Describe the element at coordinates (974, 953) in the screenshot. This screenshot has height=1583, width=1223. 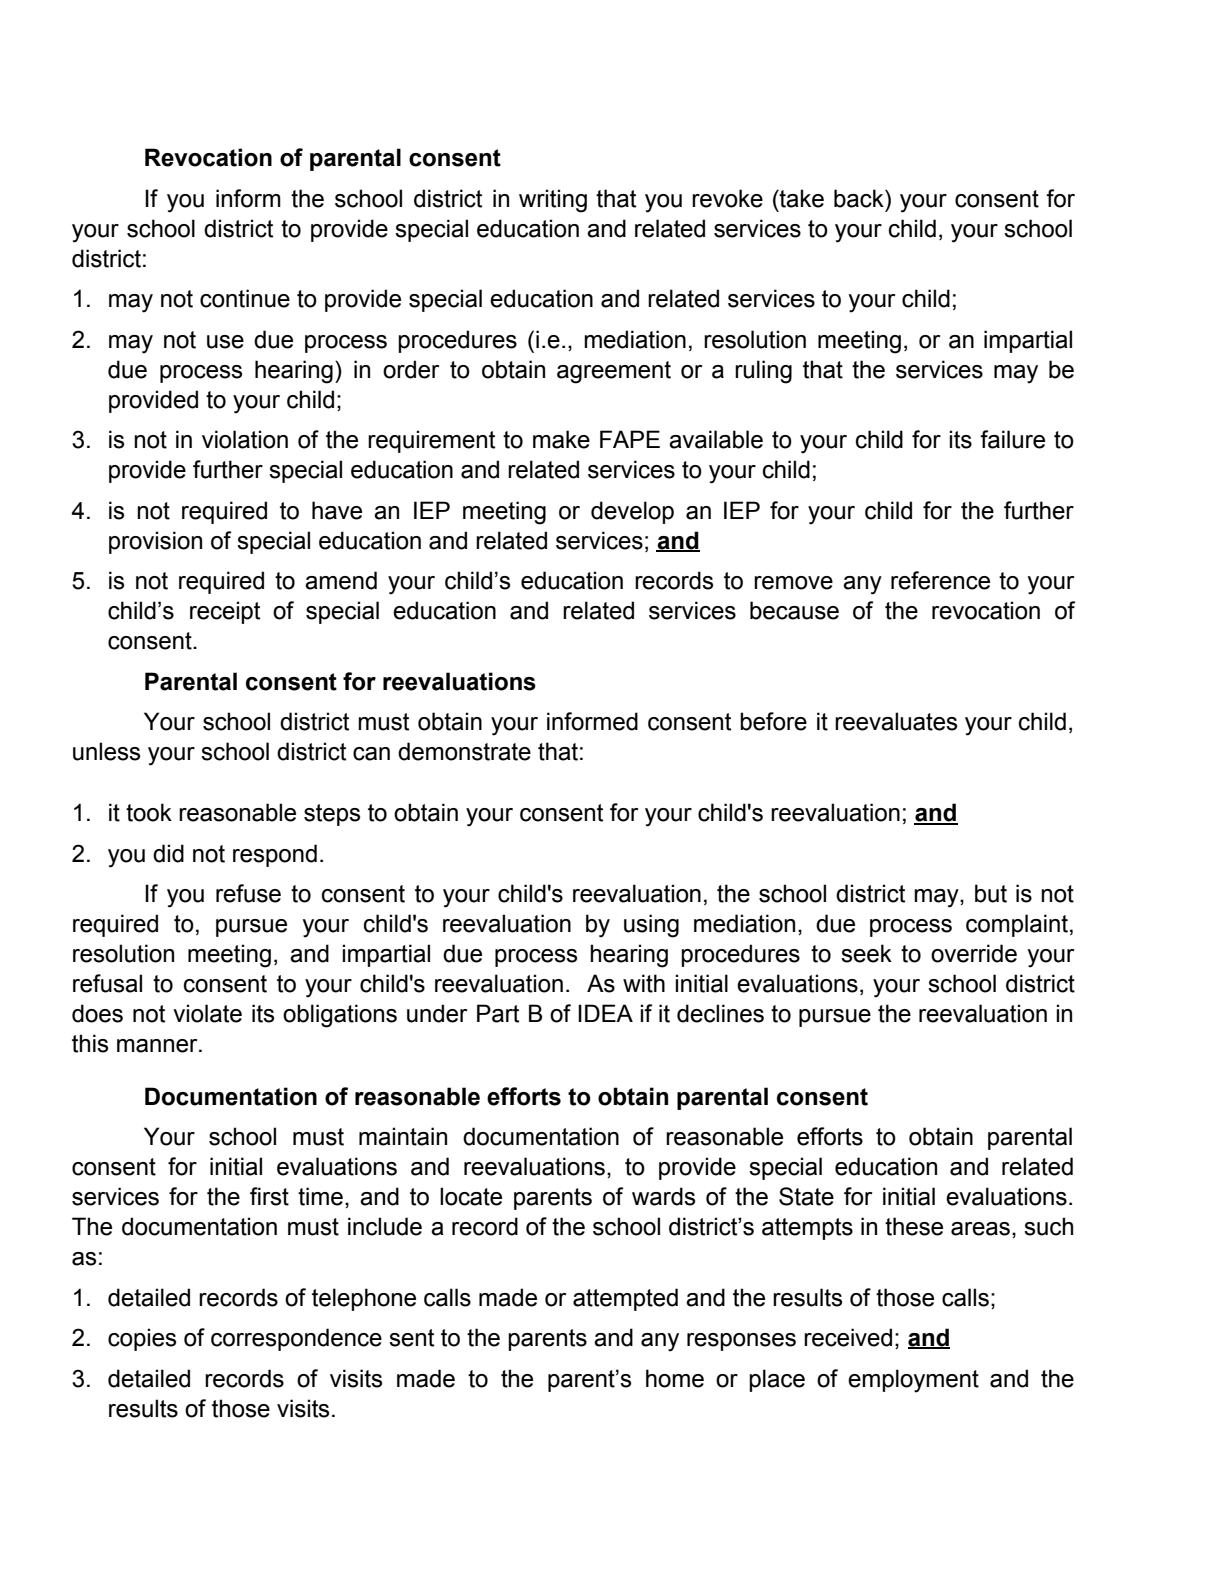
I see `override` at that location.
